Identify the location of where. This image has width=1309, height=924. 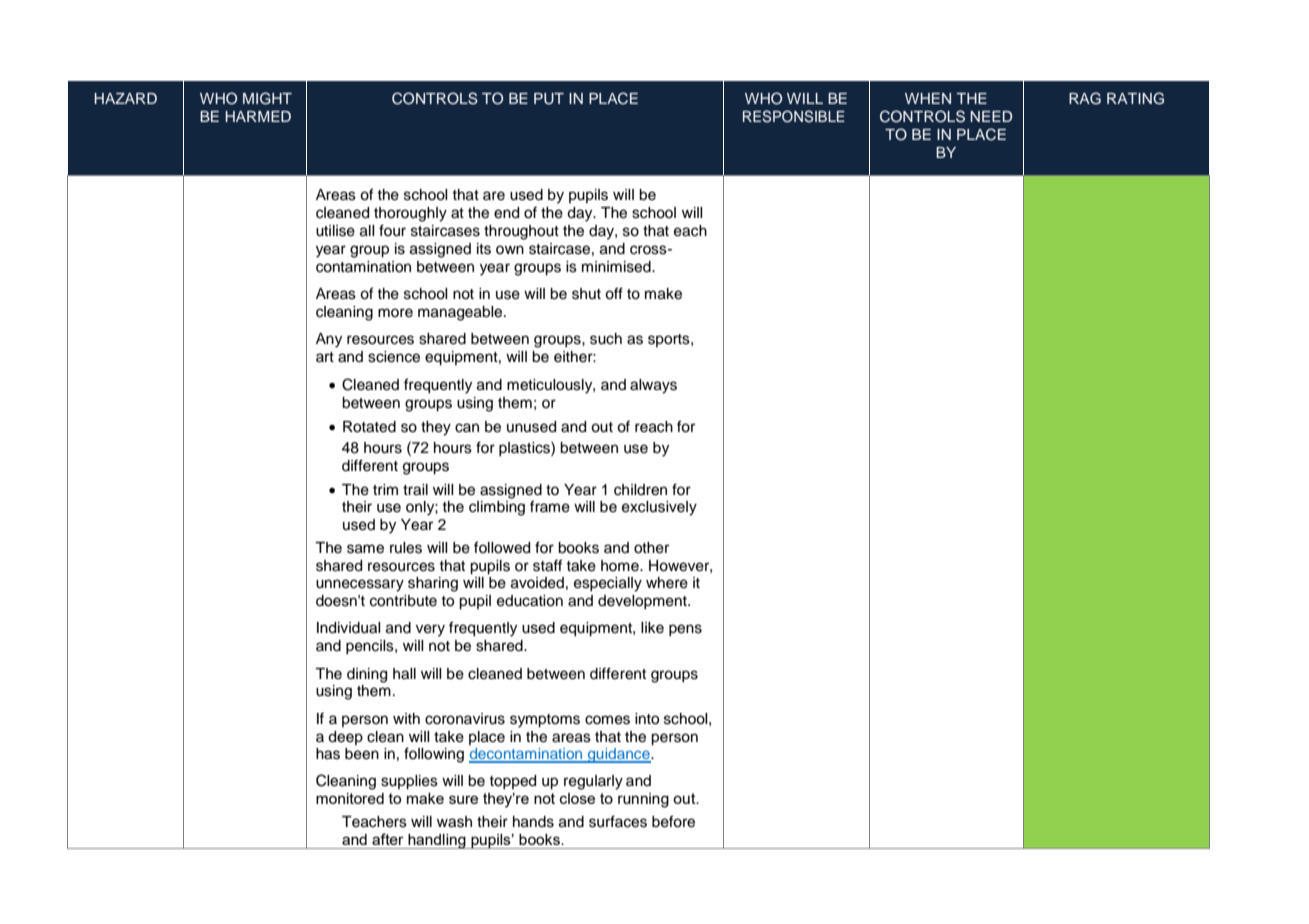
(667, 583).
